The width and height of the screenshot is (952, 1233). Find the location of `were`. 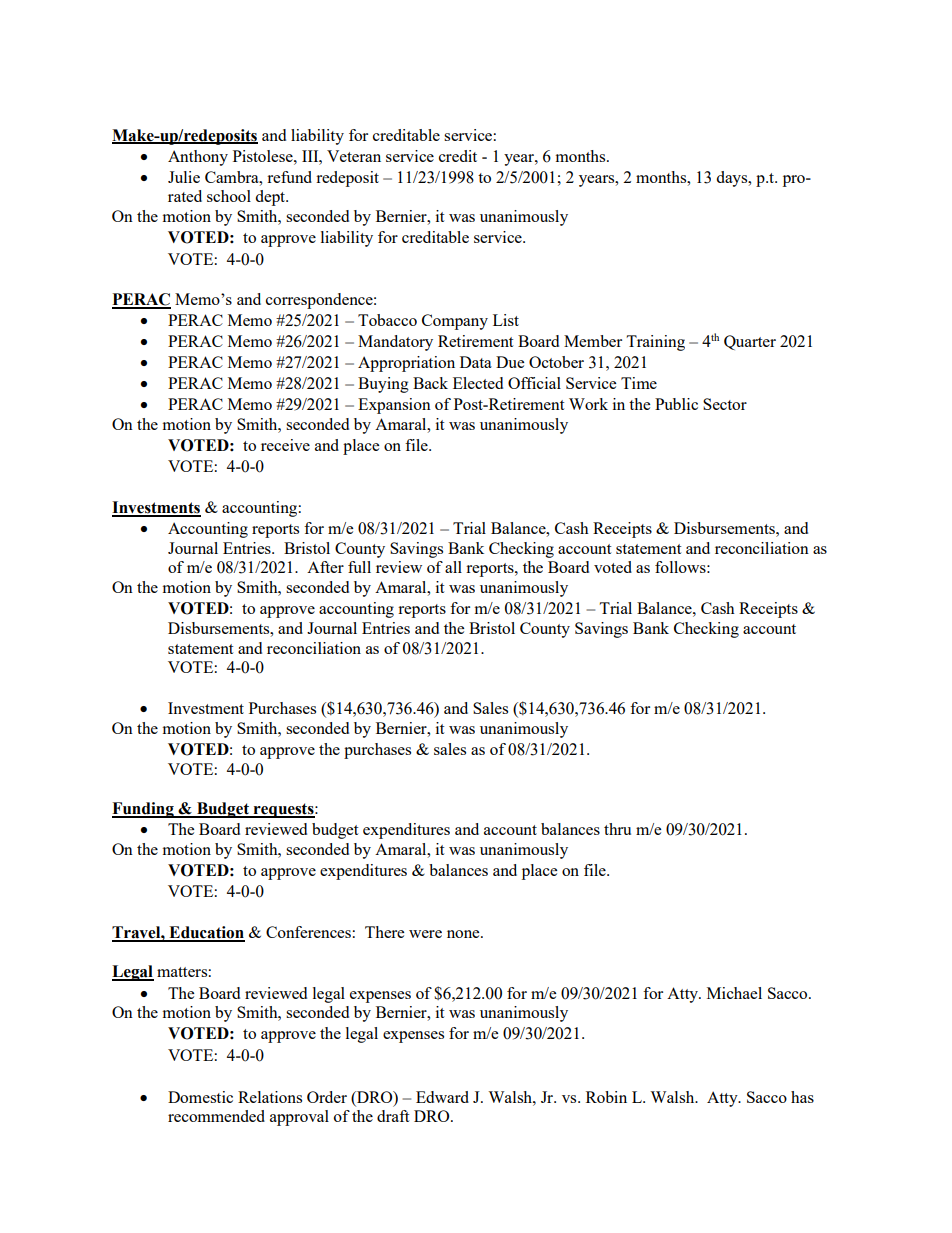

were is located at coordinates (425, 934).
